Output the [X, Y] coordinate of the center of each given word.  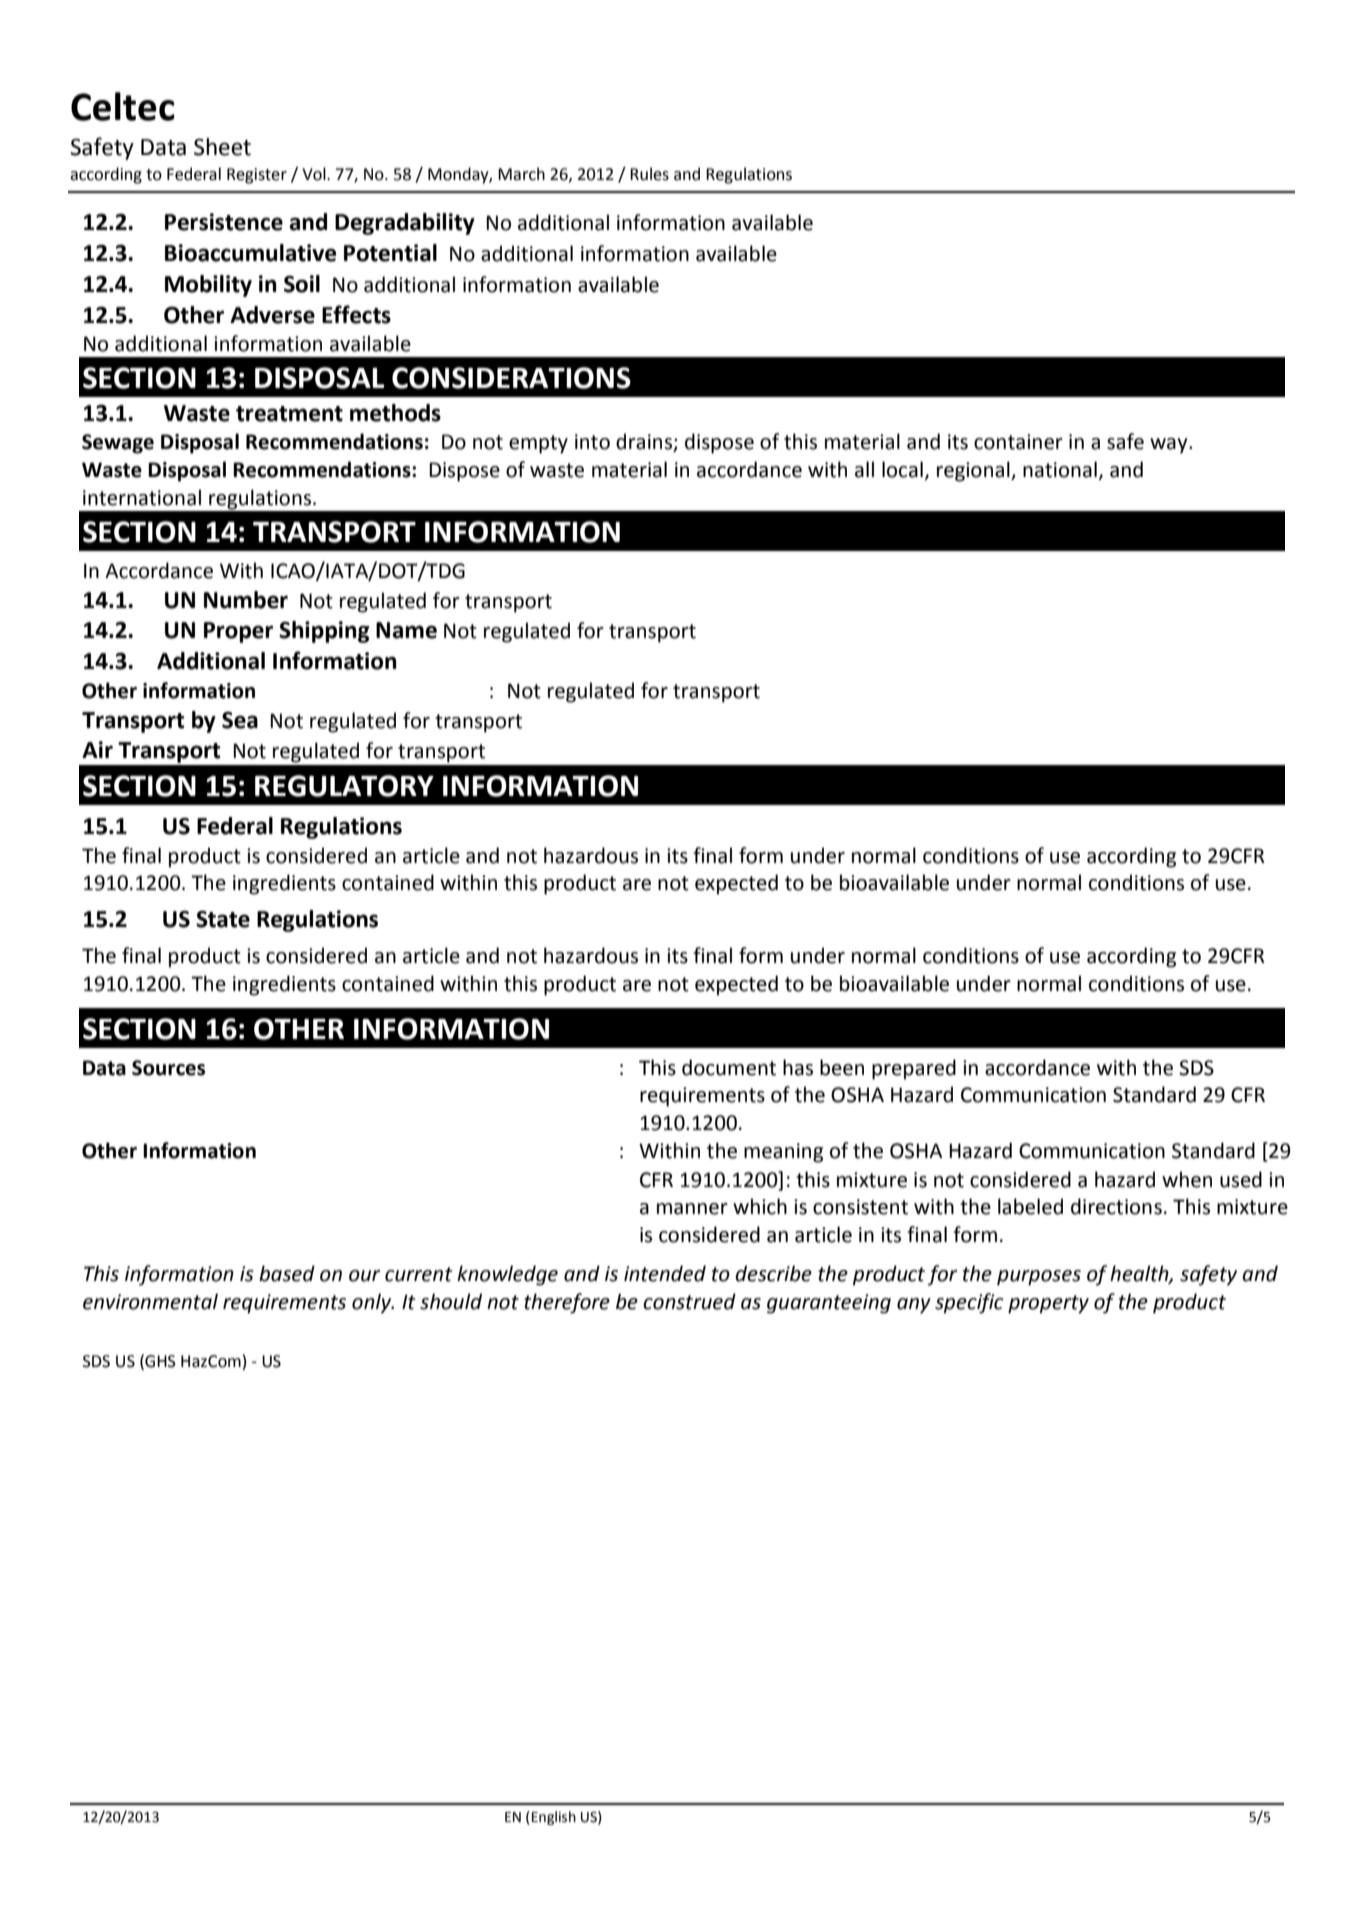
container [1018, 442]
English [554, 1818]
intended [665, 1273]
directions [1116, 1206]
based [287, 1273]
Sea [240, 720]
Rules [649, 174]
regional [974, 471]
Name [406, 630]
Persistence [224, 222]
